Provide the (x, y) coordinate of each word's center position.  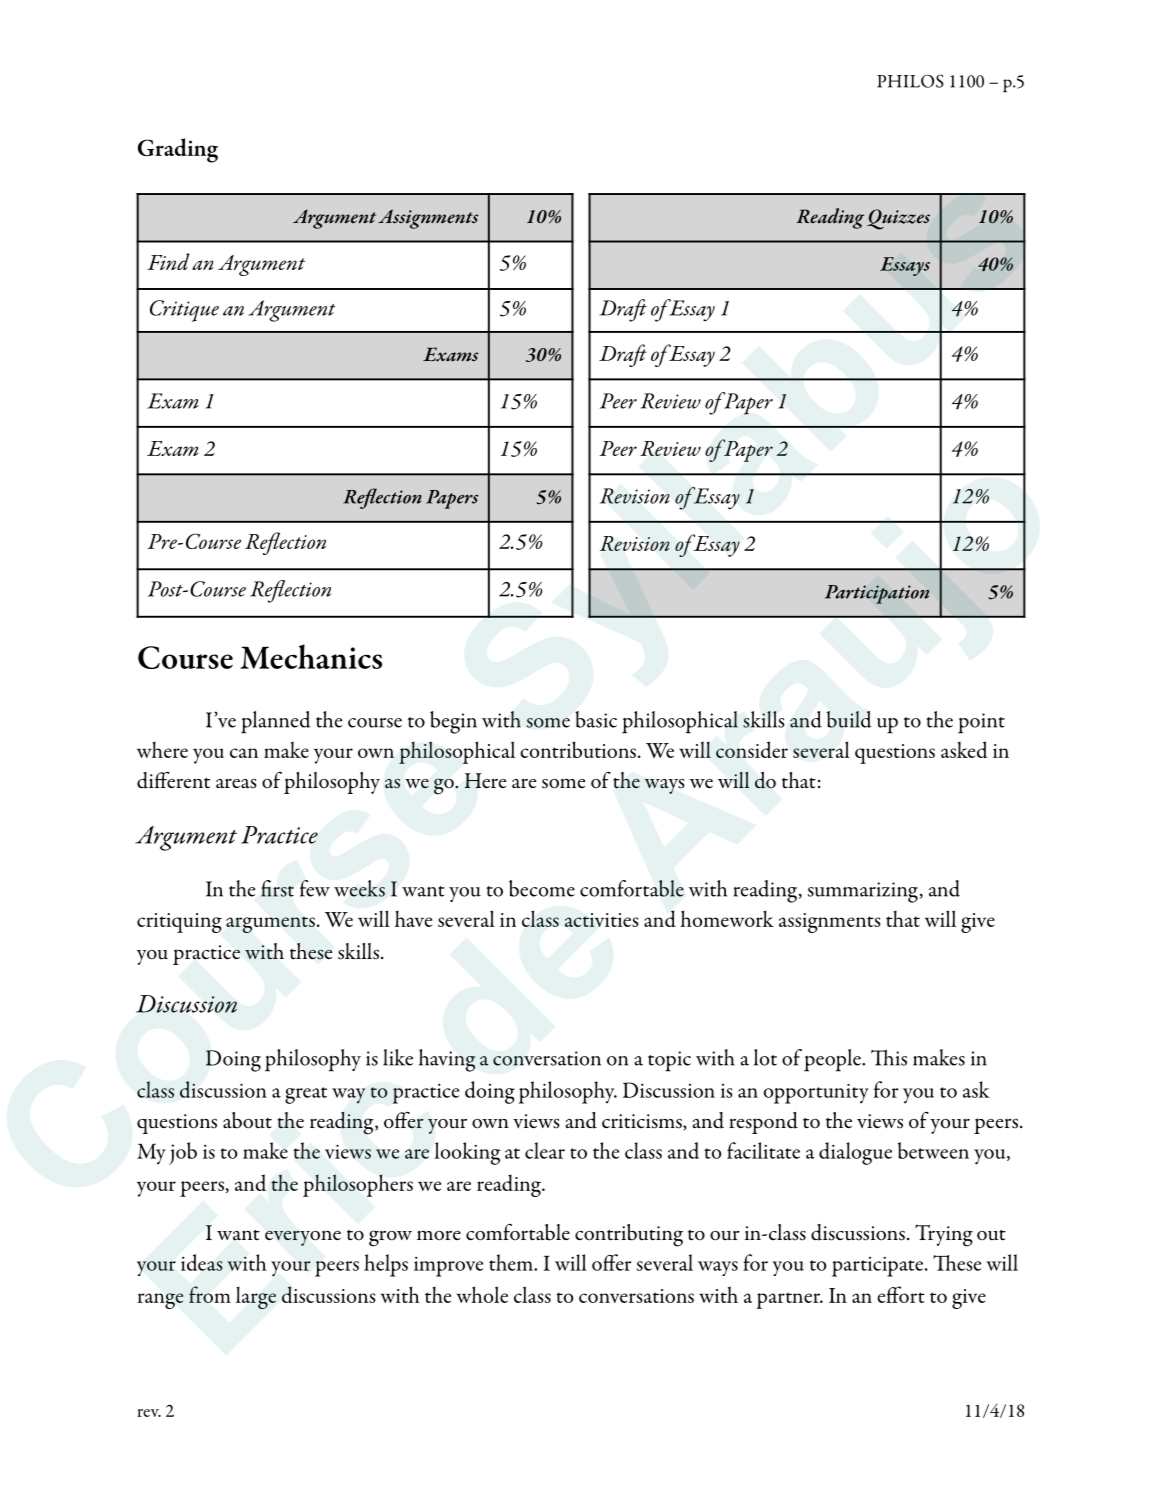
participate (879, 1266)
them (512, 1262)
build (849, 719)
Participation (877, 594)
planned (276, 722)
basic (596, 719)
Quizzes (898, 219)
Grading (178, 150)
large (256, 1297)
